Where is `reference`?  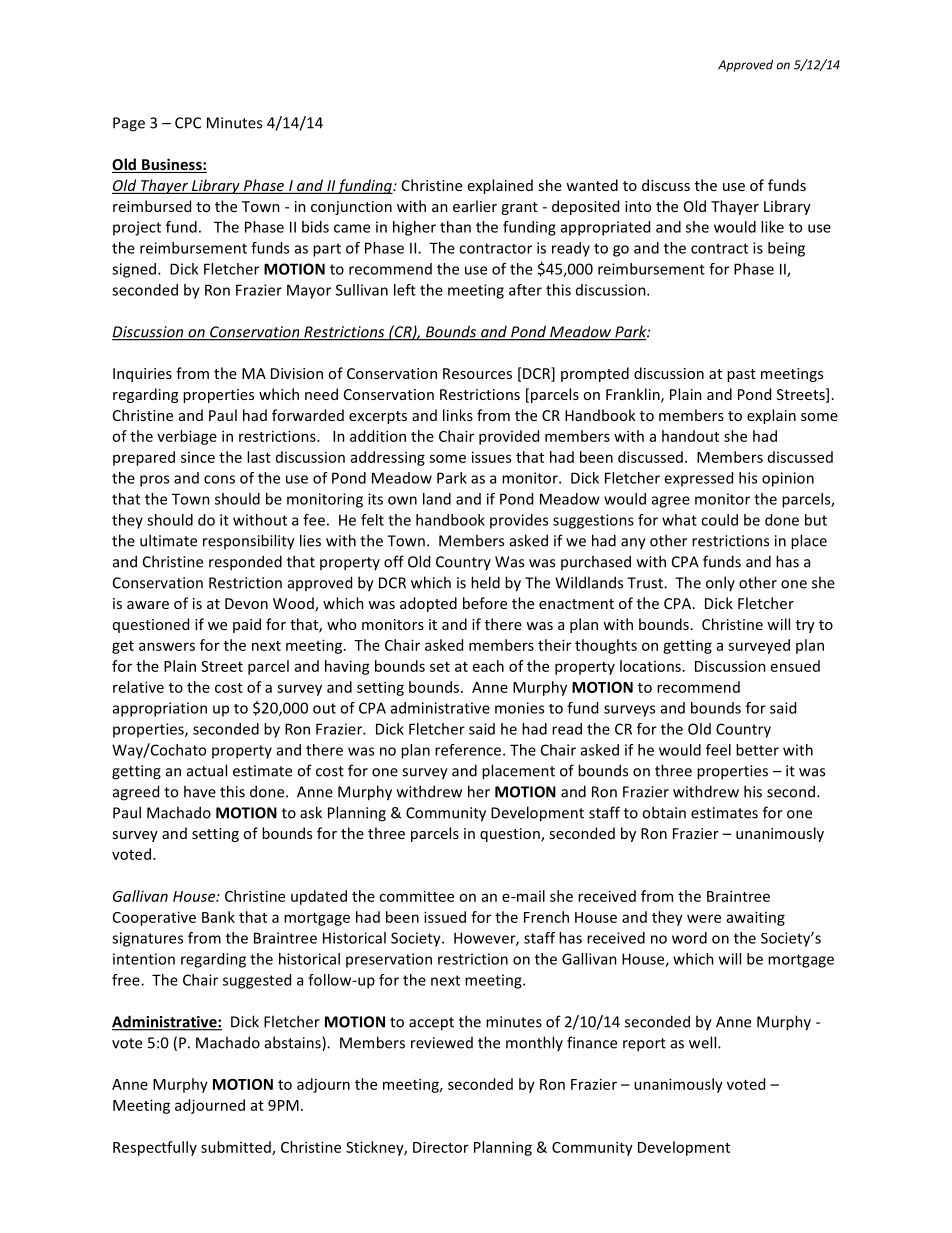
reference is located at coordinates (469, 750).
